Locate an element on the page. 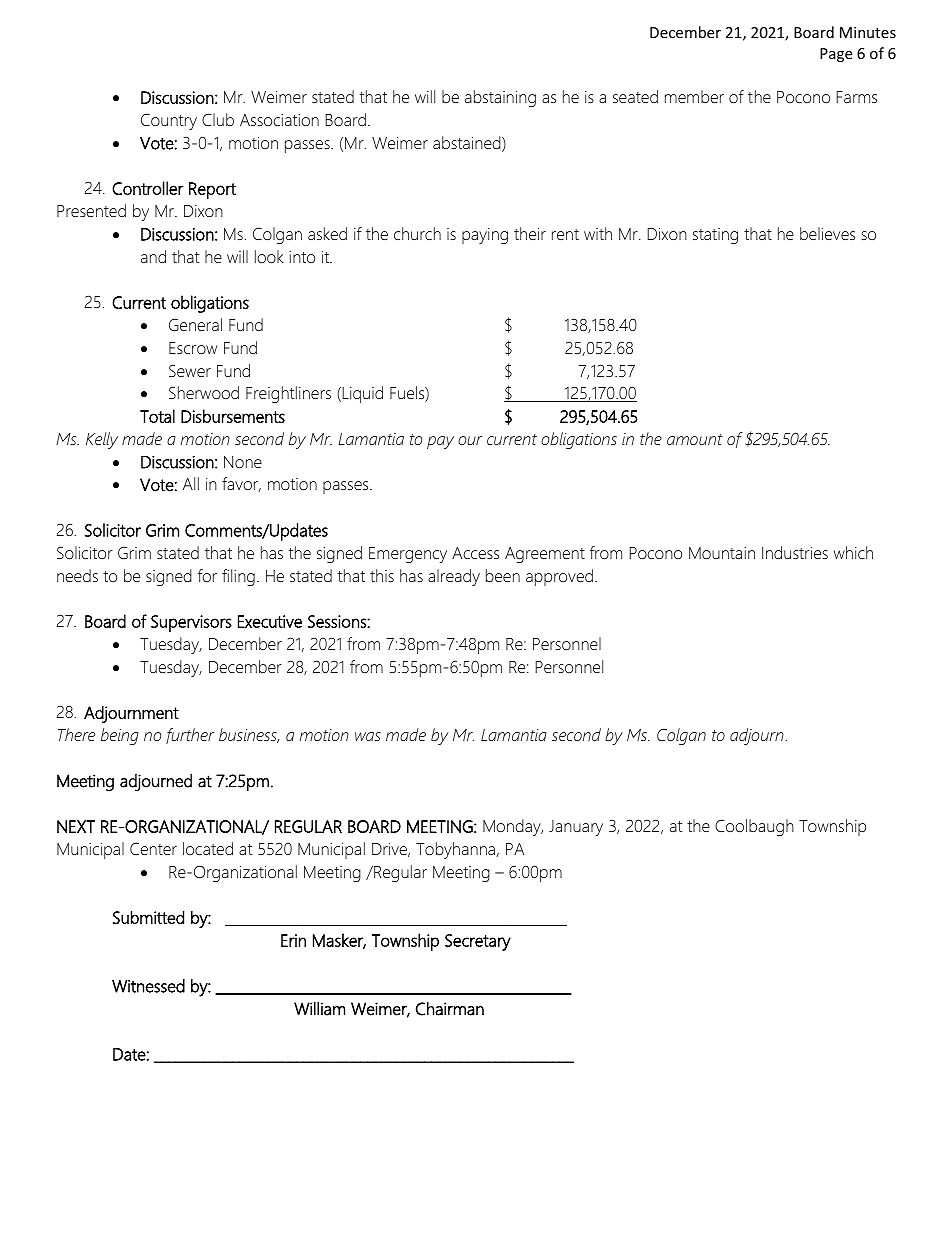  Supervisors is located at coordinates (191, 623).
